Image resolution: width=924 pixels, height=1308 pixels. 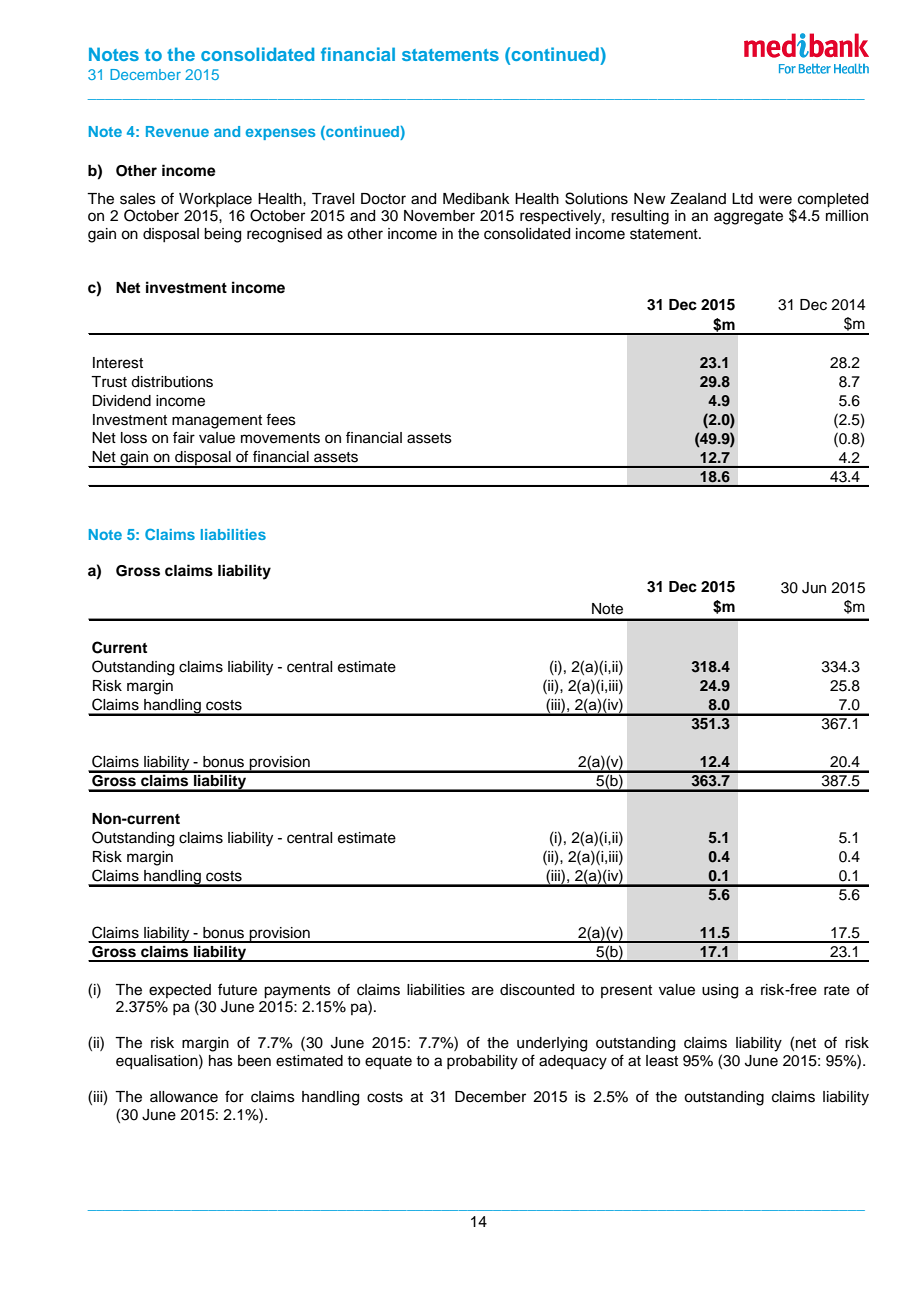 What do you see at coordinates (280, 438) in the screenshot?
I see `movements` at bounding box center [280, 438].
